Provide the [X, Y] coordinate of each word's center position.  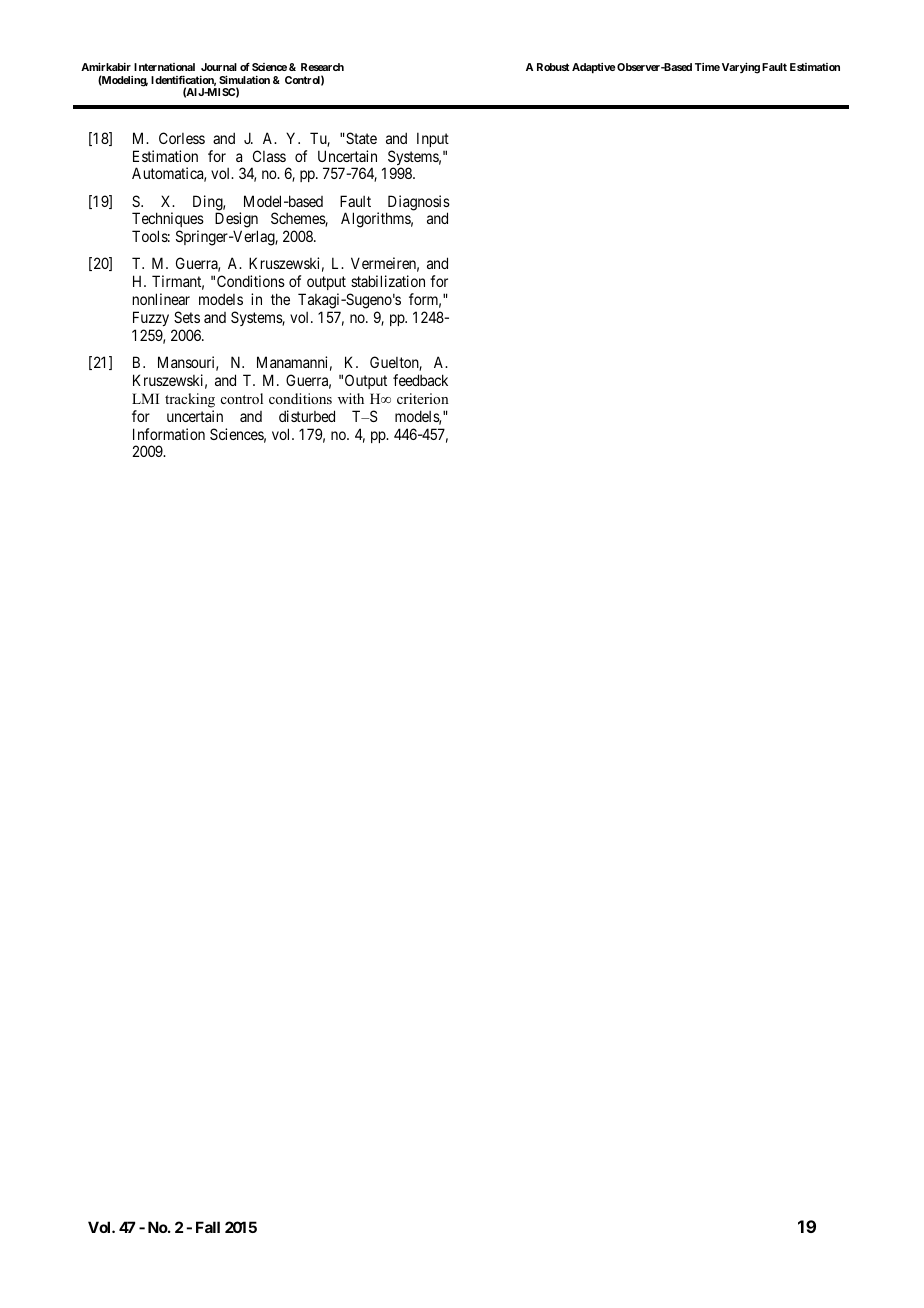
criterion [423, 398]
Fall [208, 1227]
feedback [420, 380]
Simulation [244, 79]
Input [433, 139]
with [351, 398]
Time [707, 67]
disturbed [307, 416]
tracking [190, 400]
